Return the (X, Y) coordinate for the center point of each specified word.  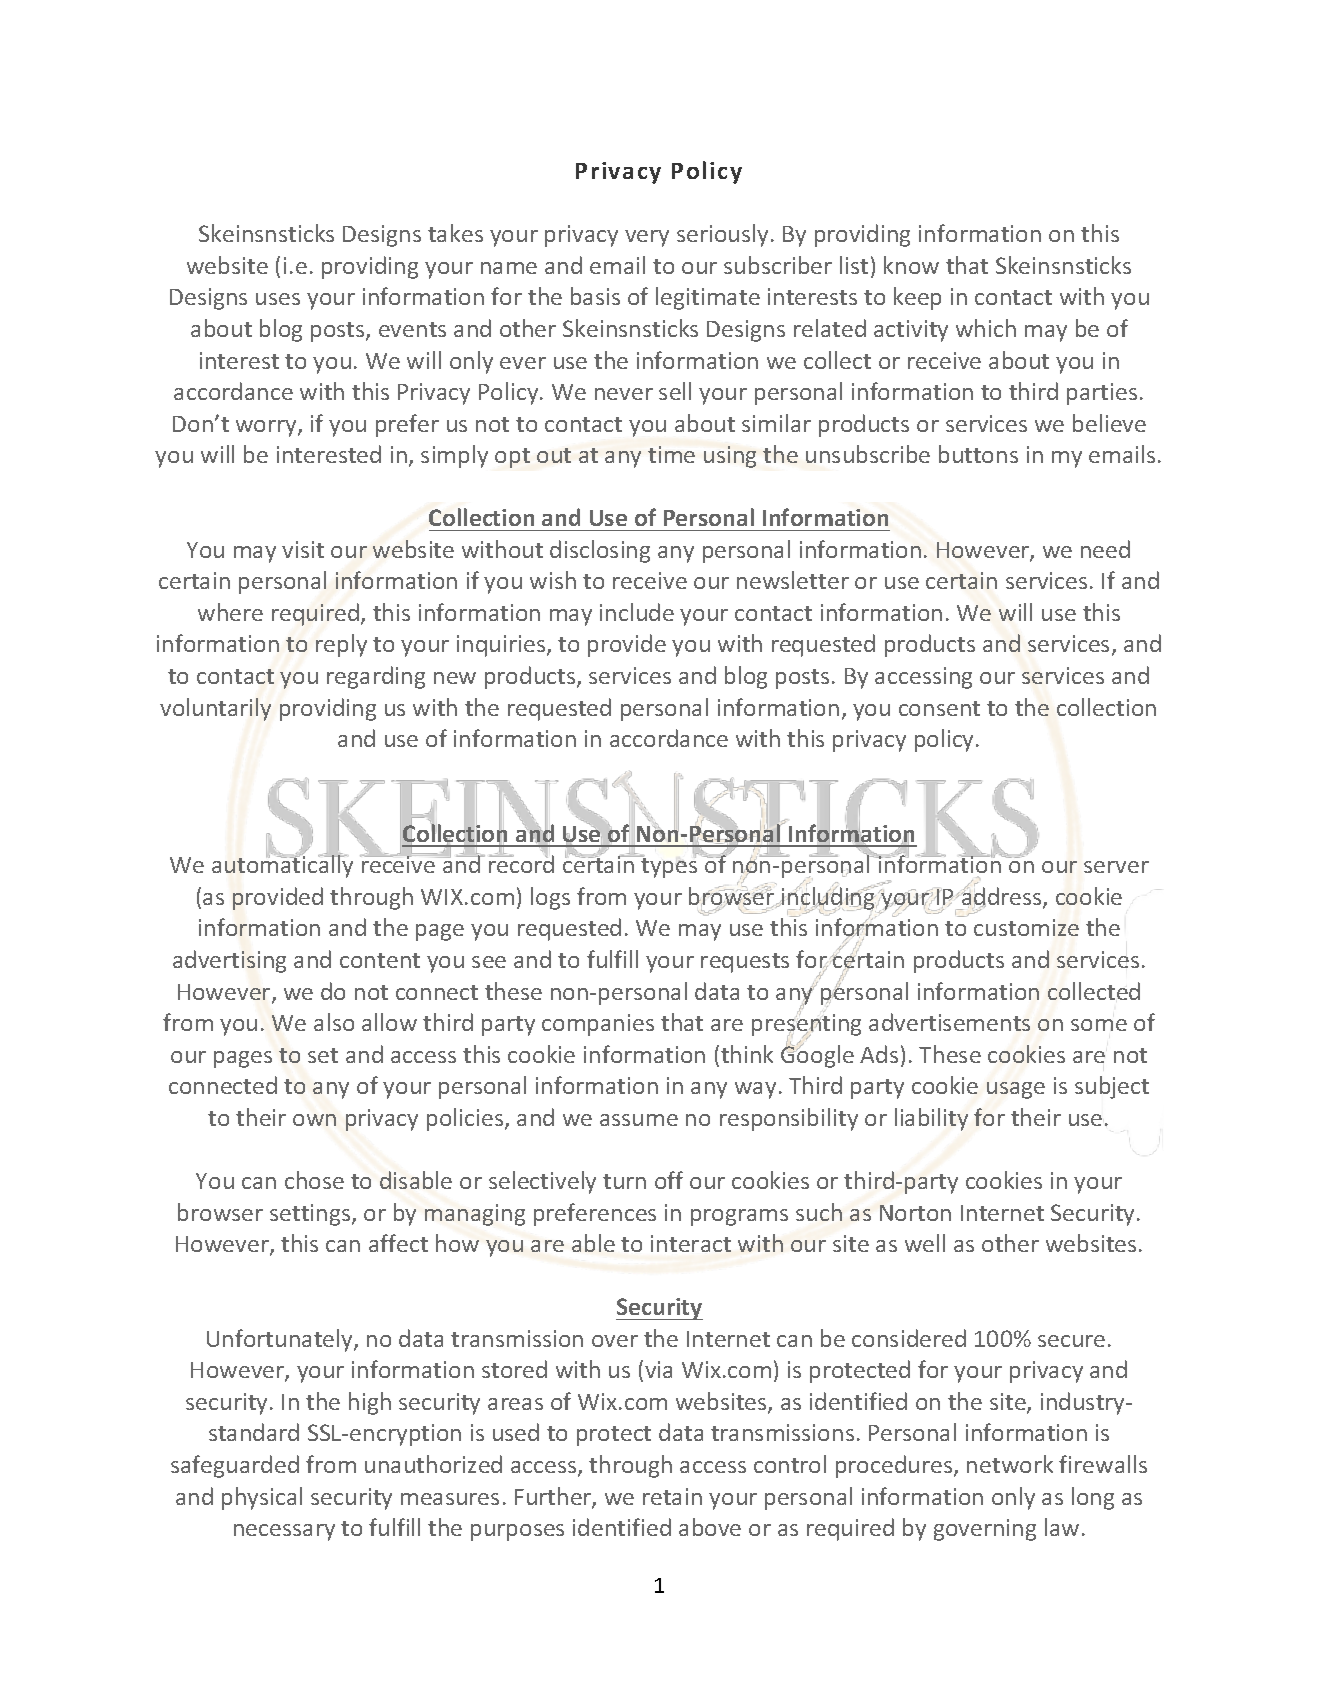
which (986, 328)
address (1003, 896)
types (668, 867)
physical (262, 1498)
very (647, 238)
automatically (282, 866)
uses (278, 299)
